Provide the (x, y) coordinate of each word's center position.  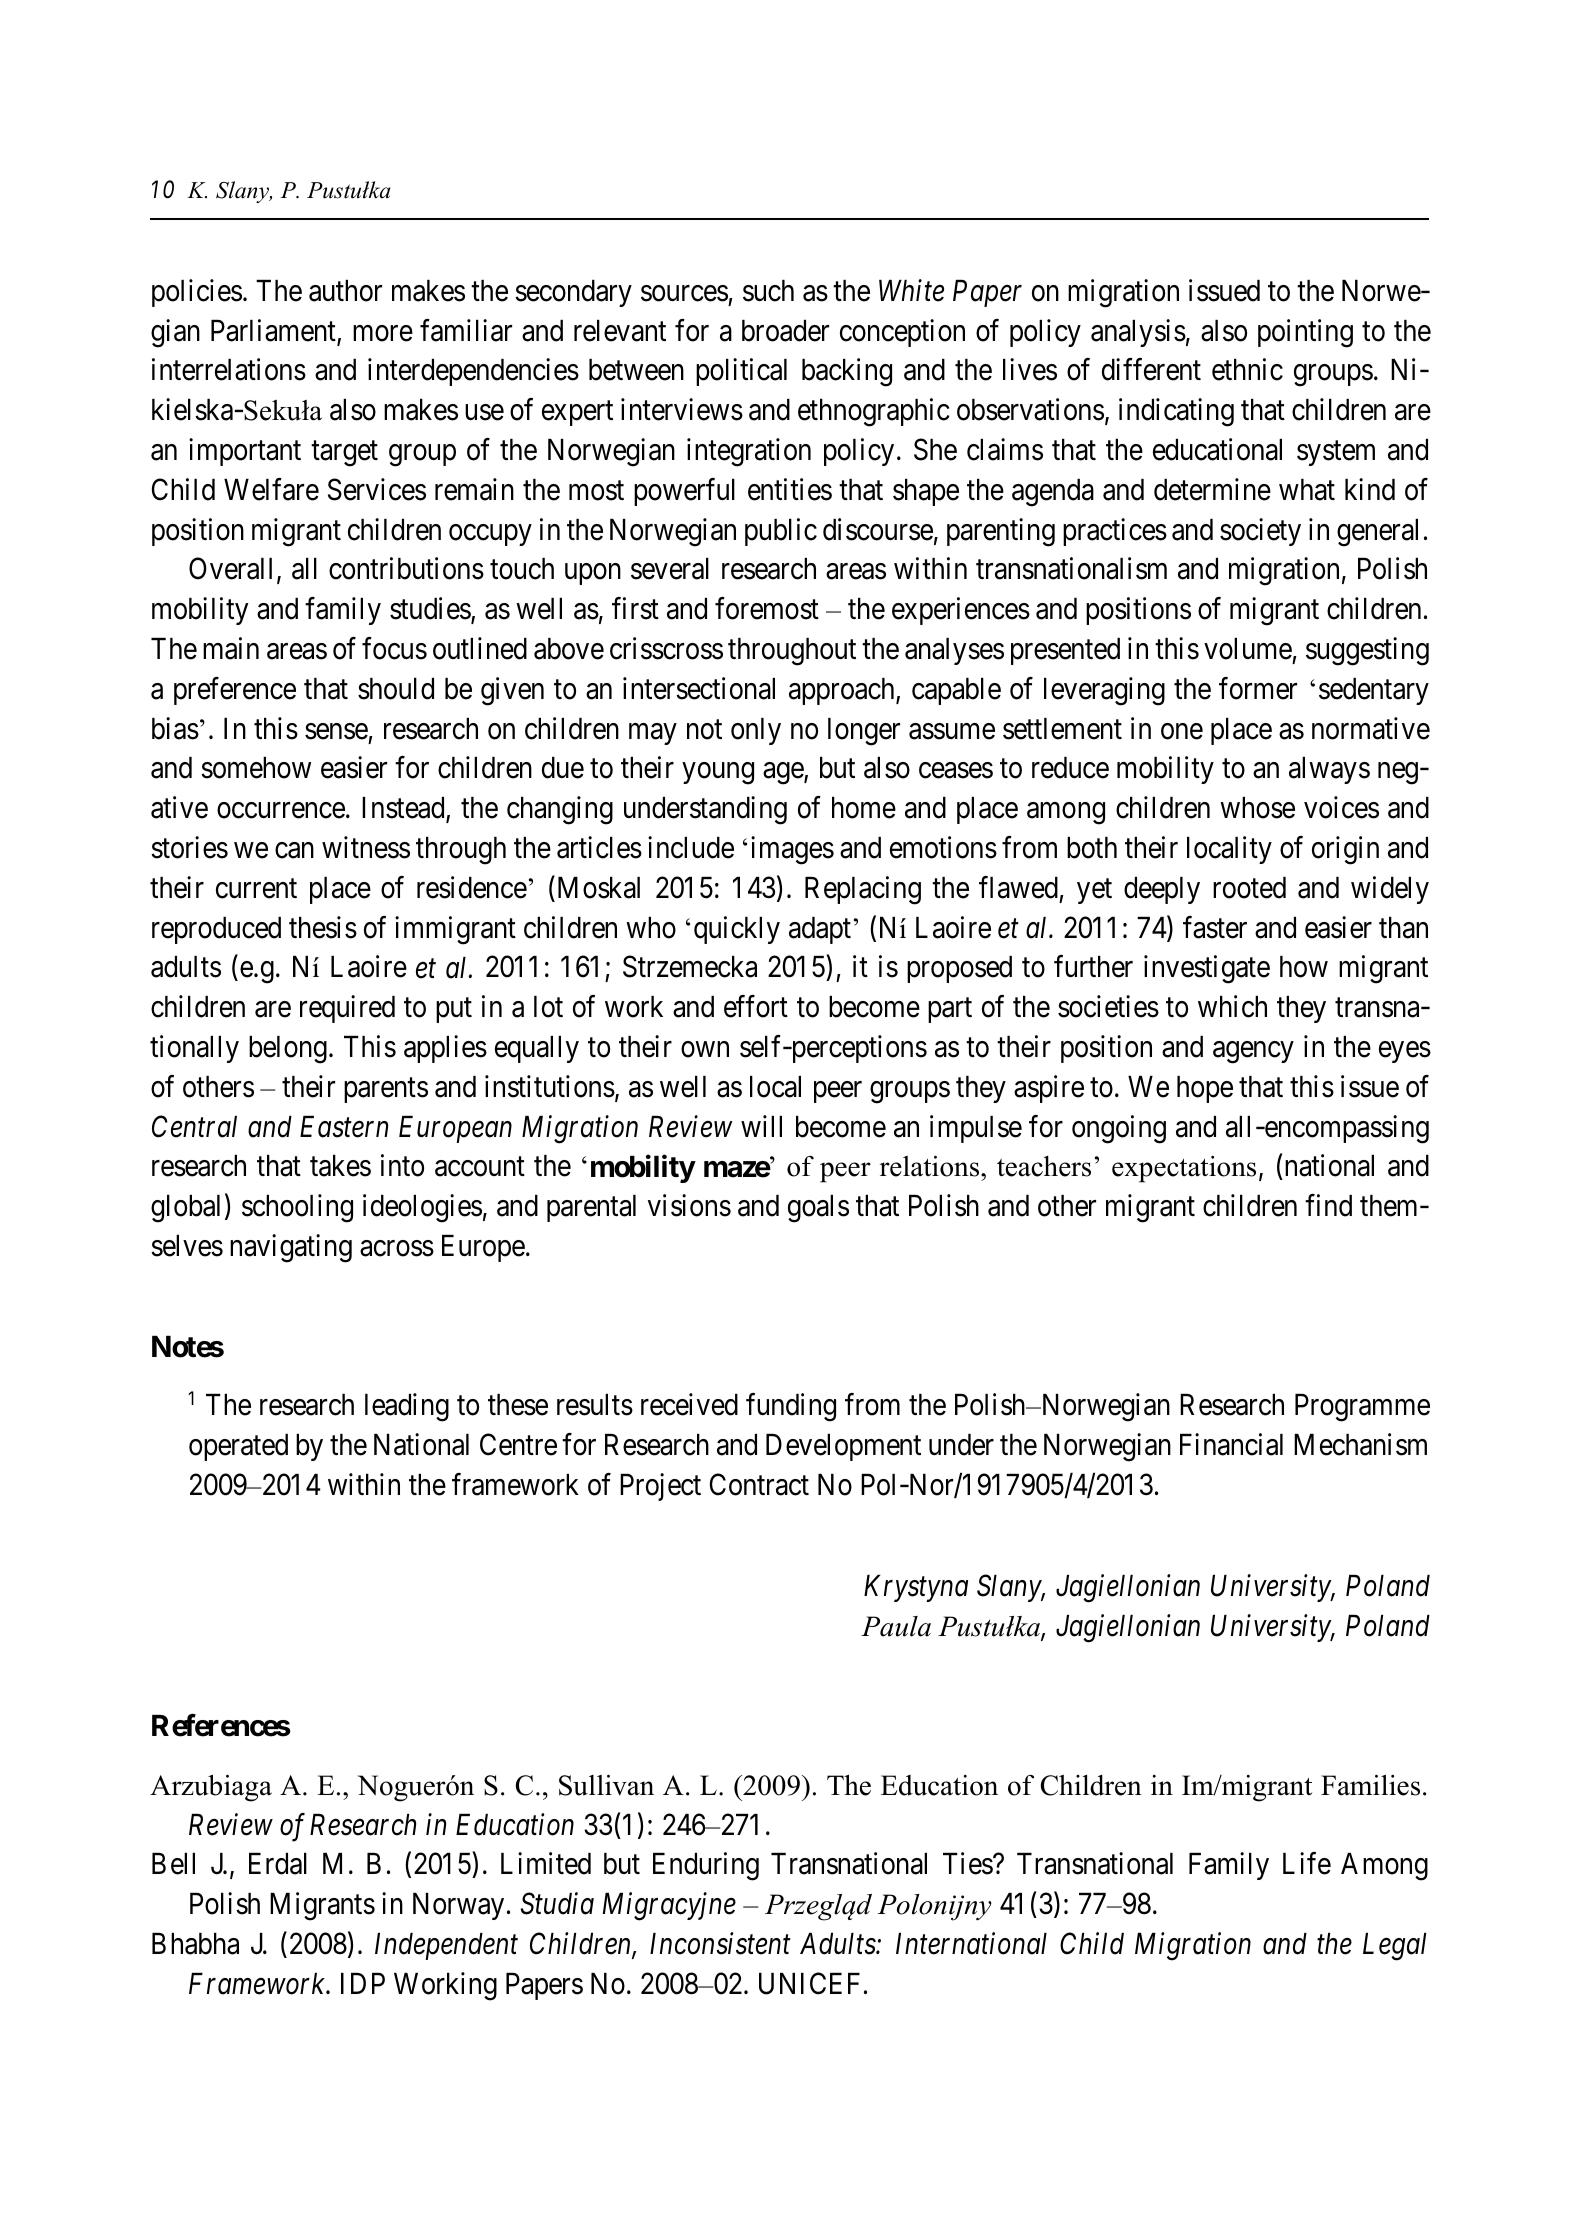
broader (785, 331)
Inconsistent (720, 1944)
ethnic (1247, 370)
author (345, 291)
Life (1307, 1864)
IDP (363, 1983)
